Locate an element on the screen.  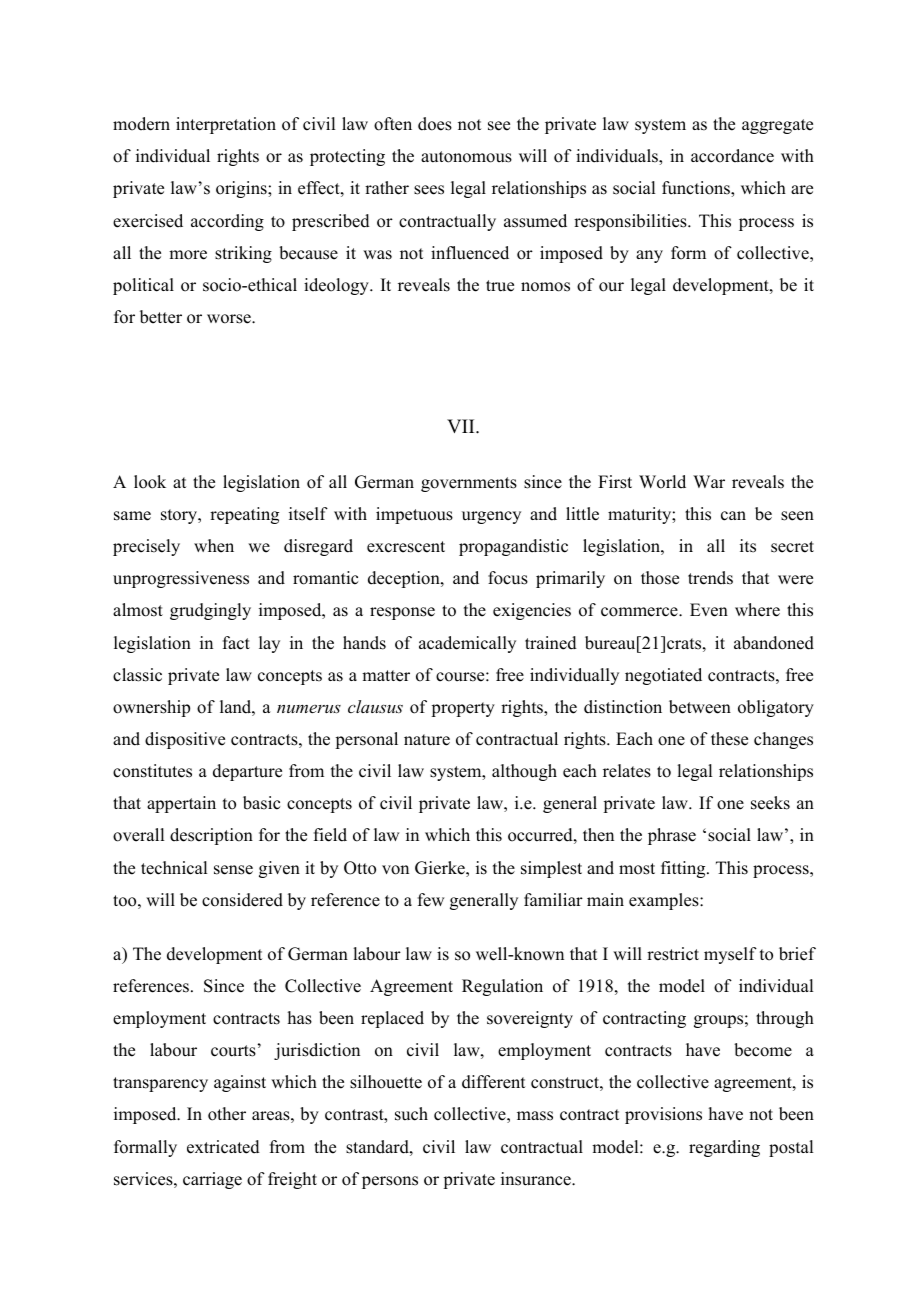
few is located at coordinates (431, 900).
